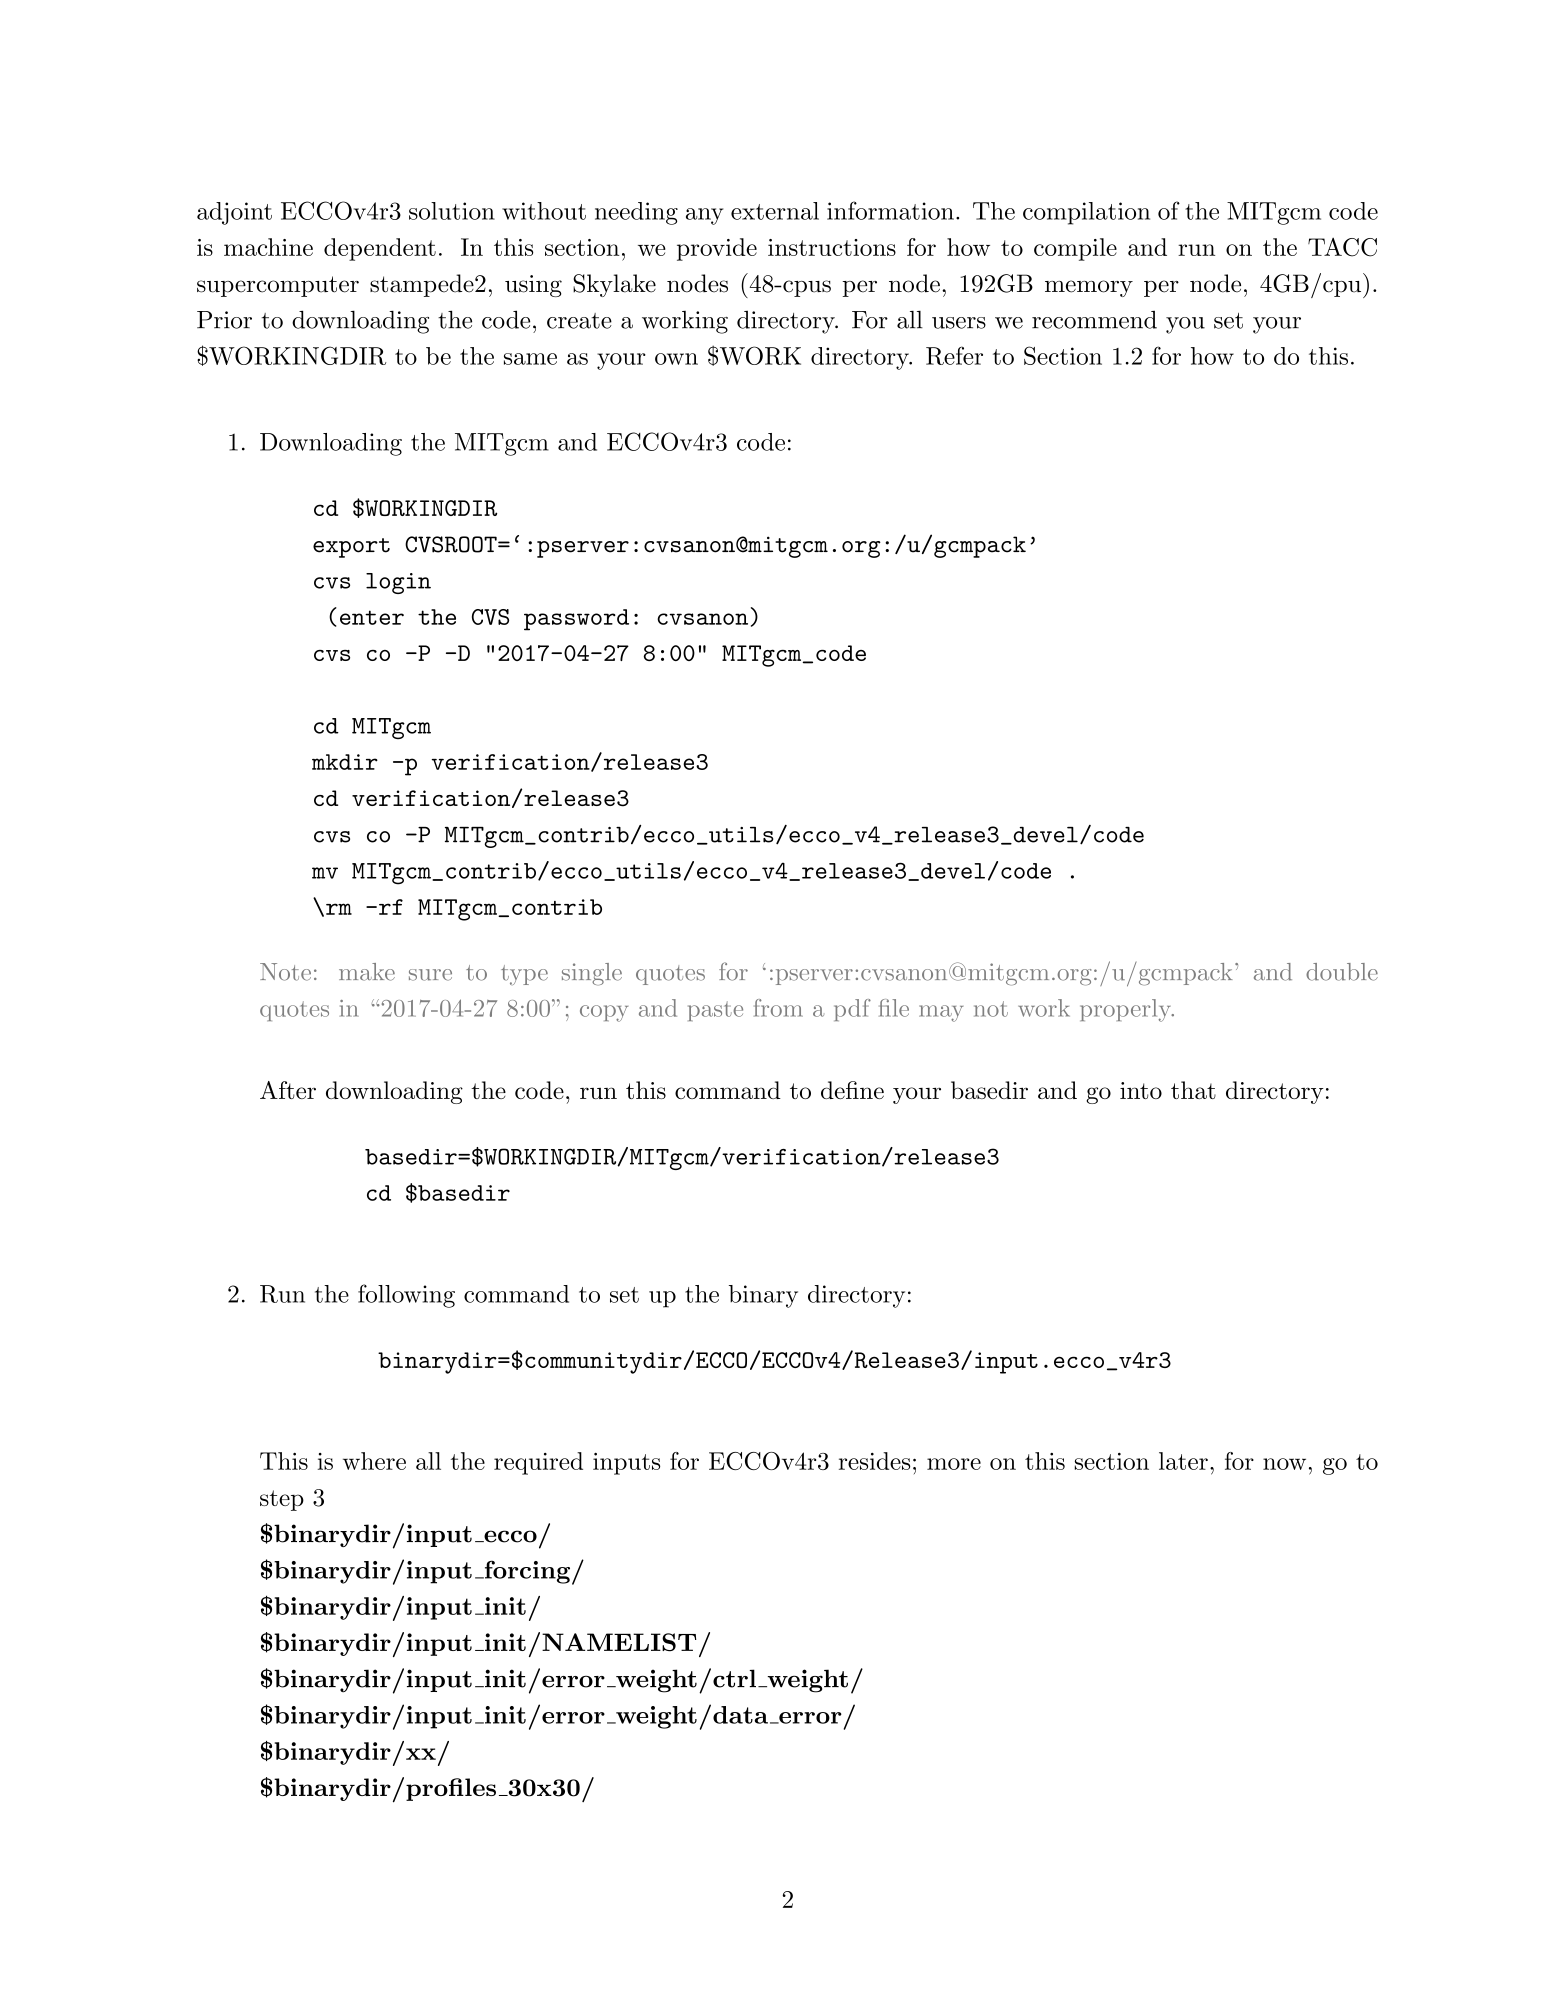  What do you see at coordinates (1075, 249) in the image?
I see `compile` at bounding box center [1075, 249].
